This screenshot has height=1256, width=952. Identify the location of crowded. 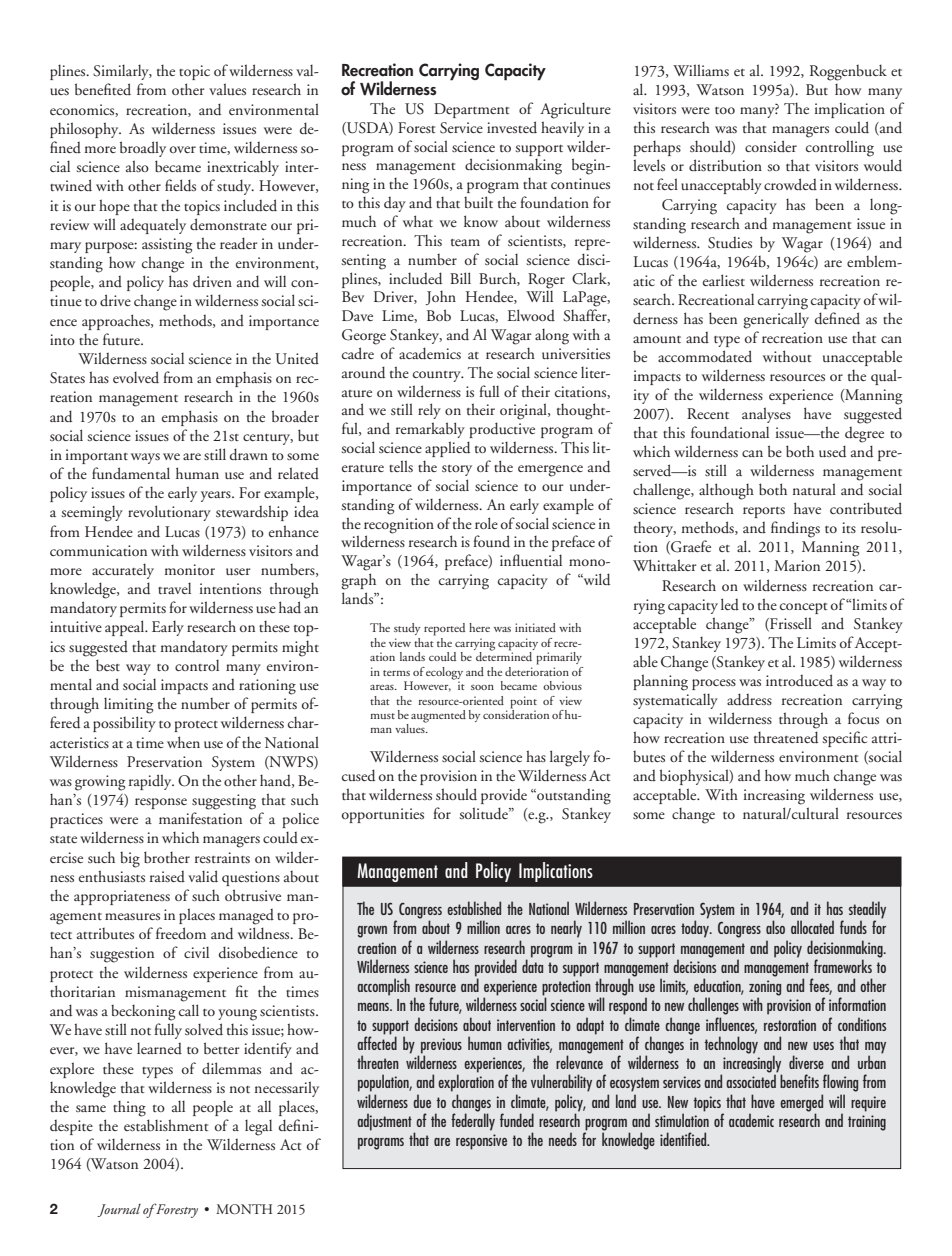
(790, 184).
